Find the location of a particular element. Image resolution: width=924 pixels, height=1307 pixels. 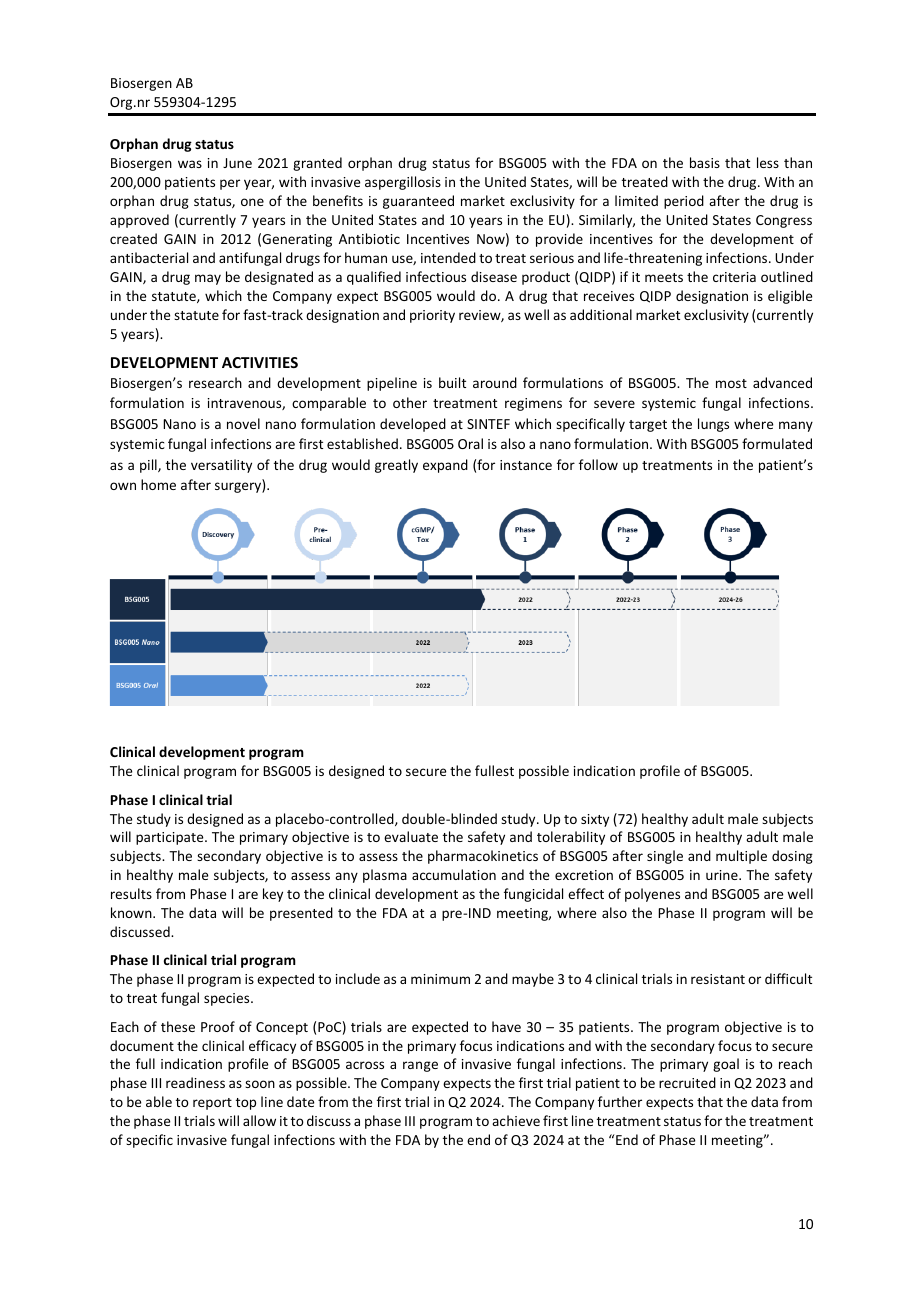

was is located at coordinates (190, 164).
